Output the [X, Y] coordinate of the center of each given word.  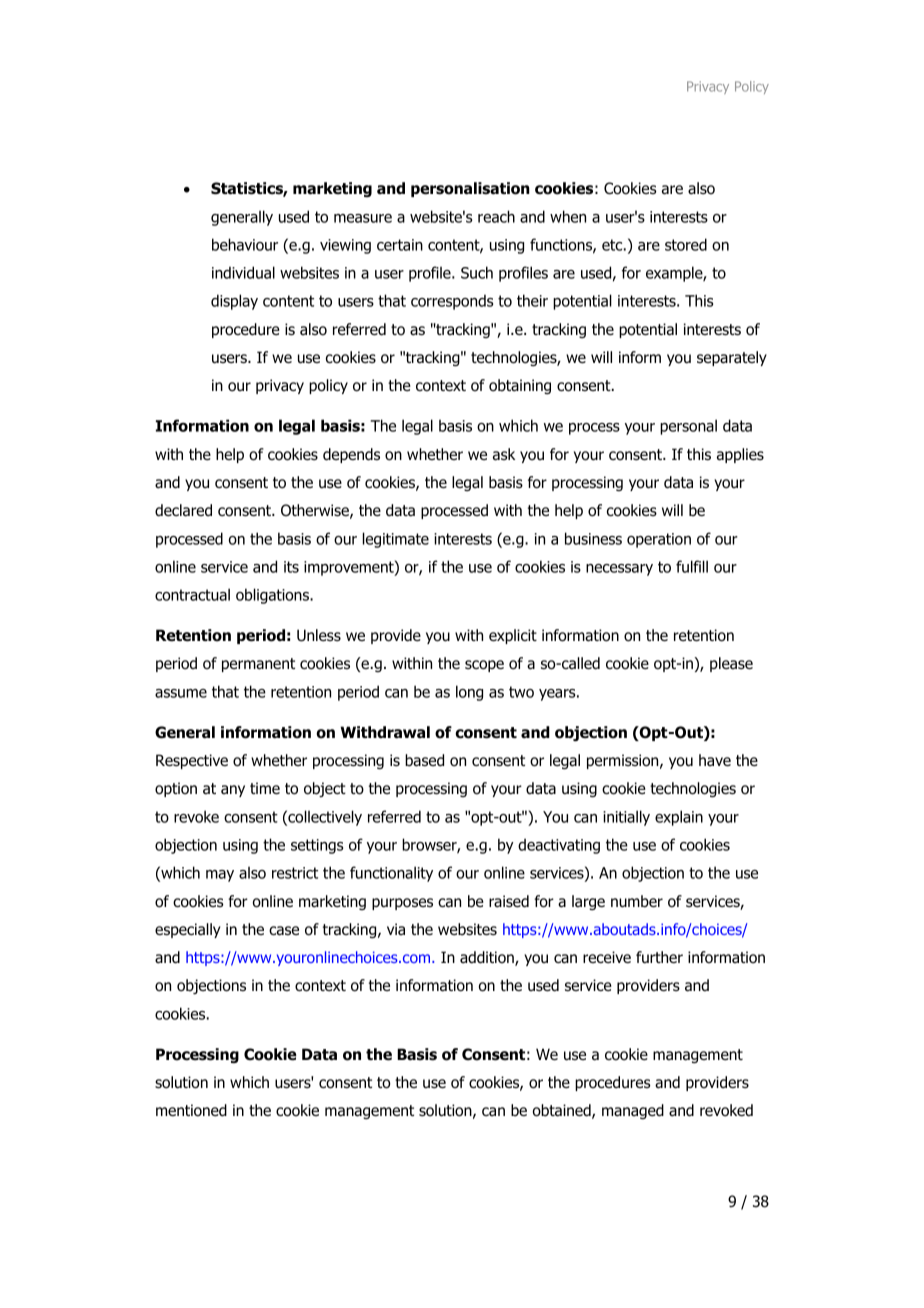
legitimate [396, 540]
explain [679, 818]
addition [488, 958]
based [424, 760]
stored [686, 244]
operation [659, 540]
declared [183, 510]
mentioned [191, 1110]
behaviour [245, 244]
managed [633, 1111]
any [233, 791]
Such [477, 272]
